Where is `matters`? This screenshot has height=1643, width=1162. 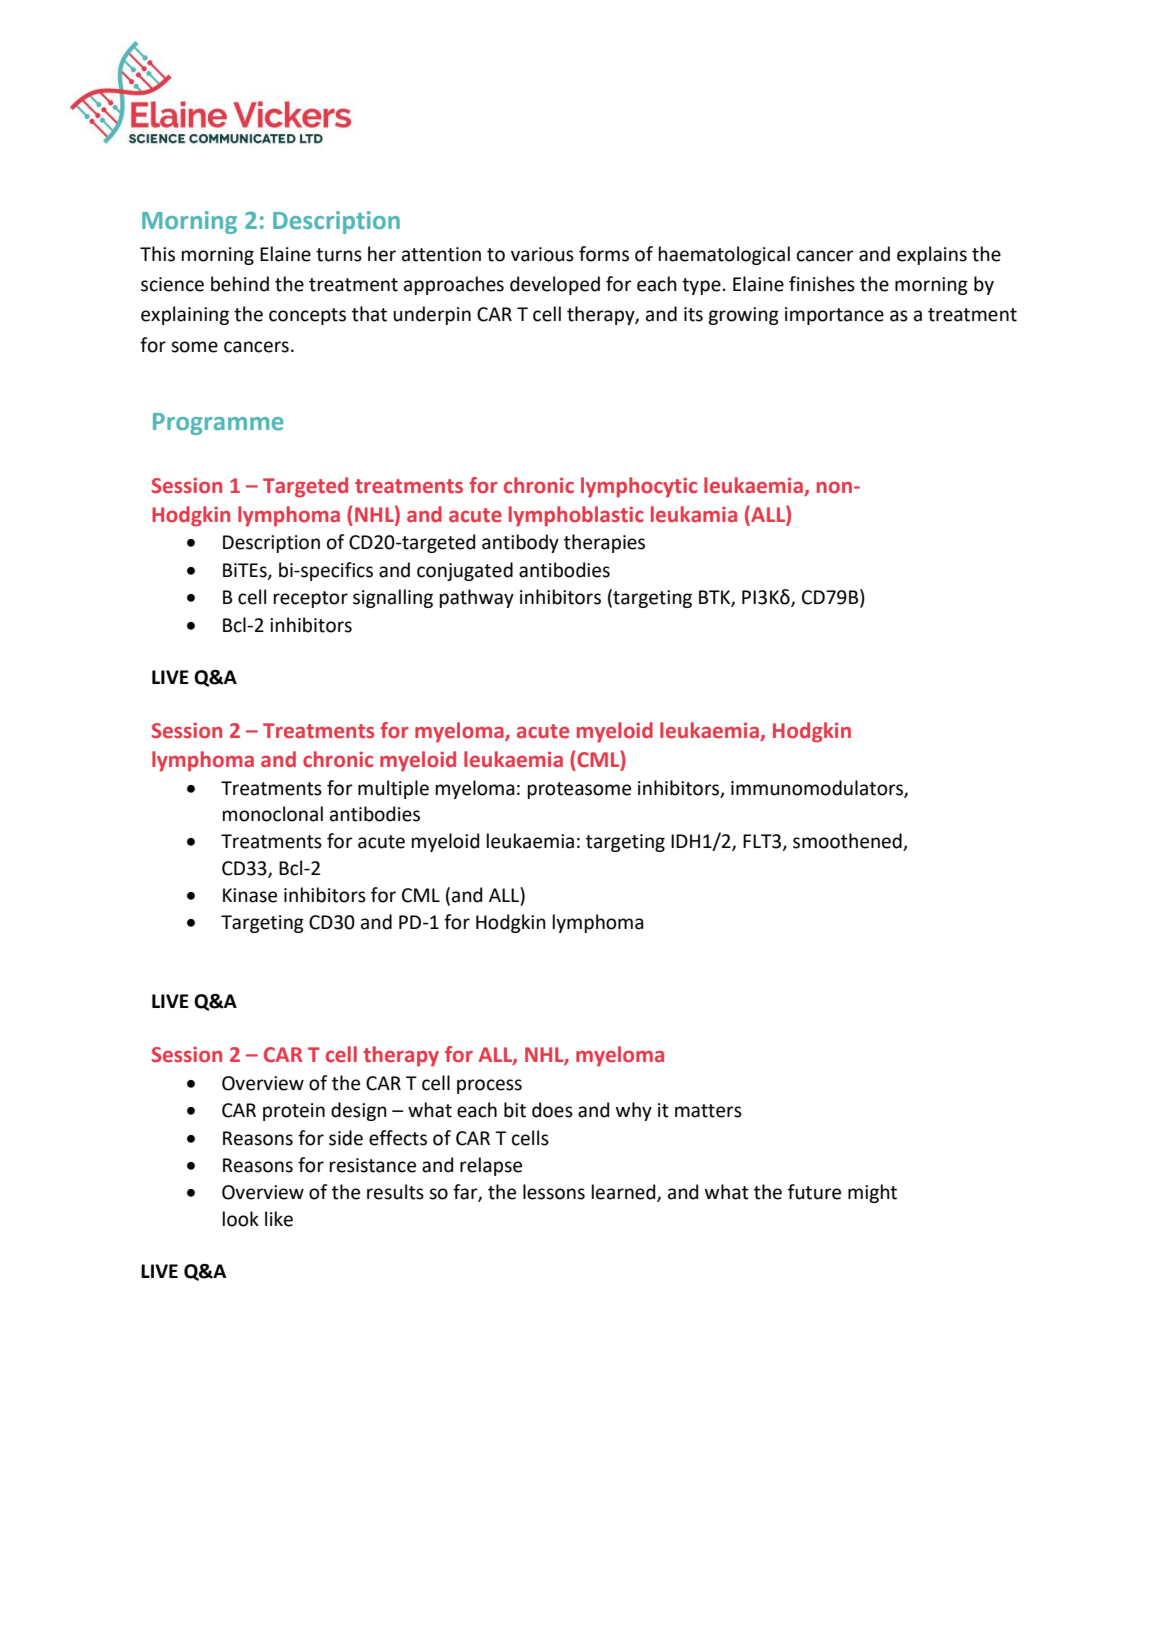
matters is located at coordinates (708, 1111).
